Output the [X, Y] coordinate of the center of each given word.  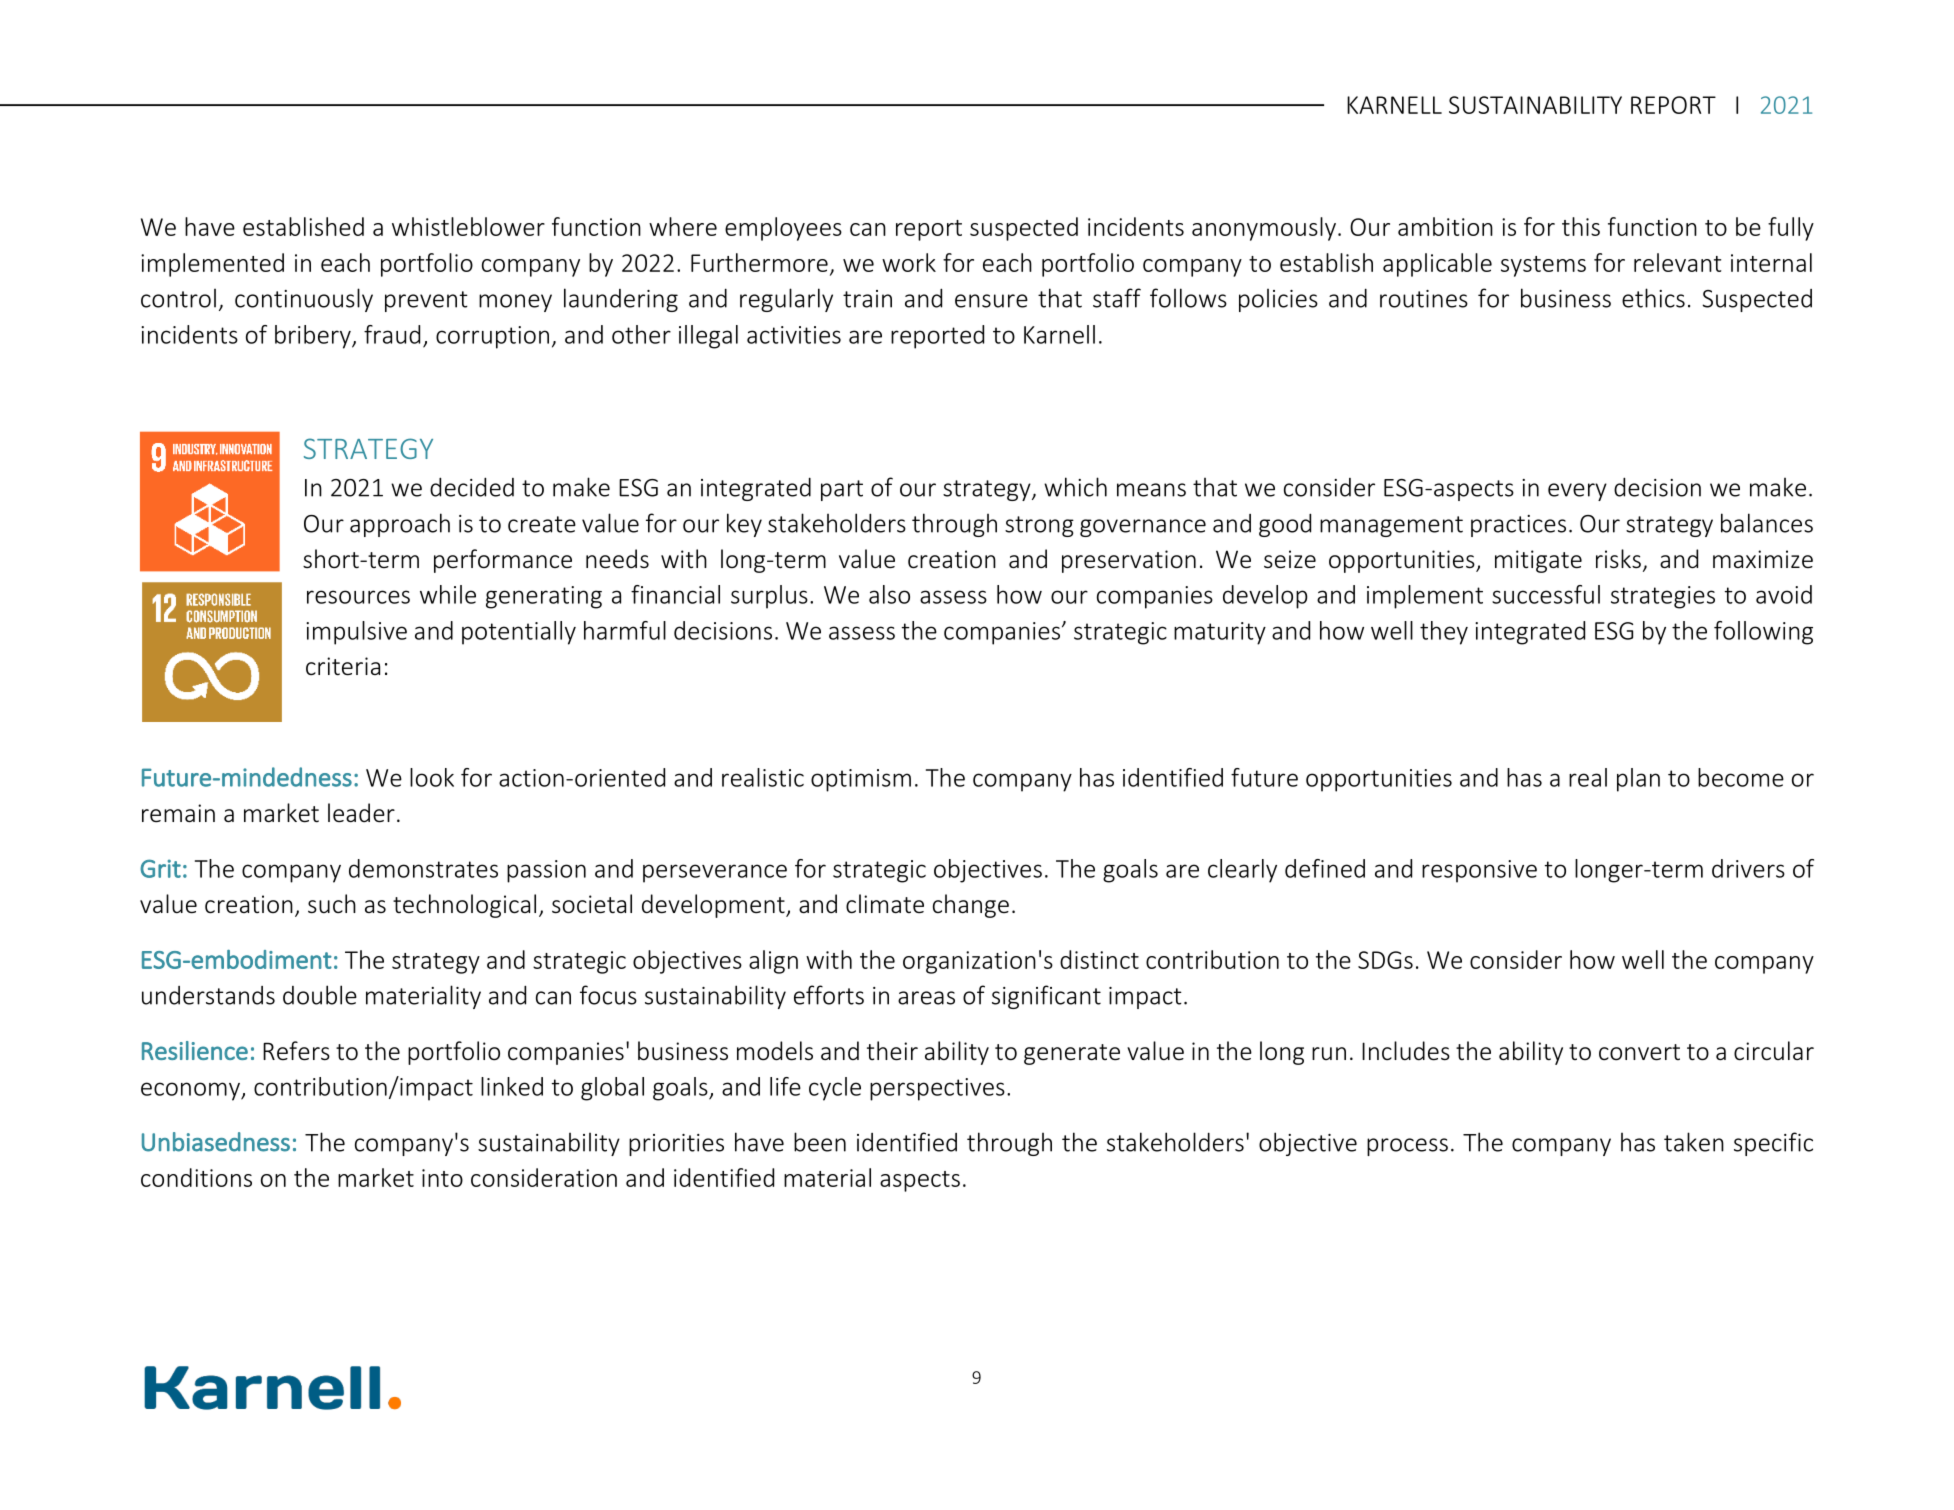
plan [1638, 780]
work [909, 262]
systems [1543, 266]
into [442, 1178]
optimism [861, 780]
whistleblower [468, 226]
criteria [343, 666]
